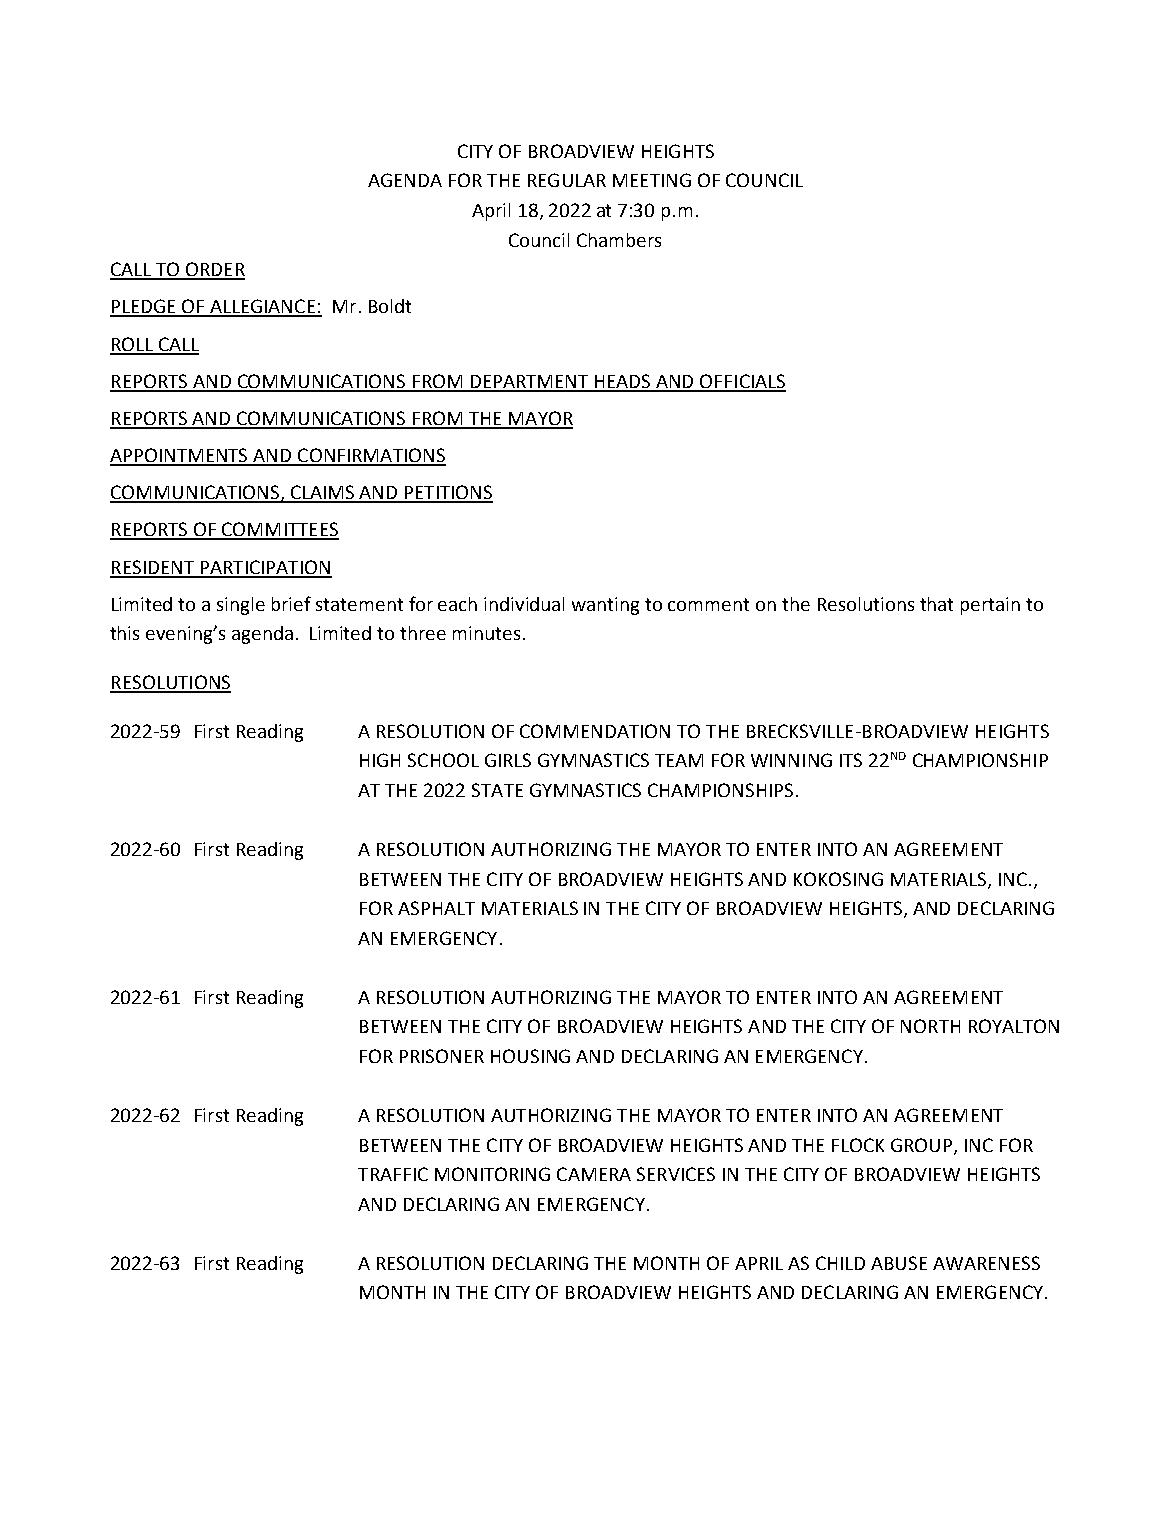  What do you see at coordinates (279, 530) in the screenshot?
I see `COMMITTEES` at bounding box center [279, 530].
